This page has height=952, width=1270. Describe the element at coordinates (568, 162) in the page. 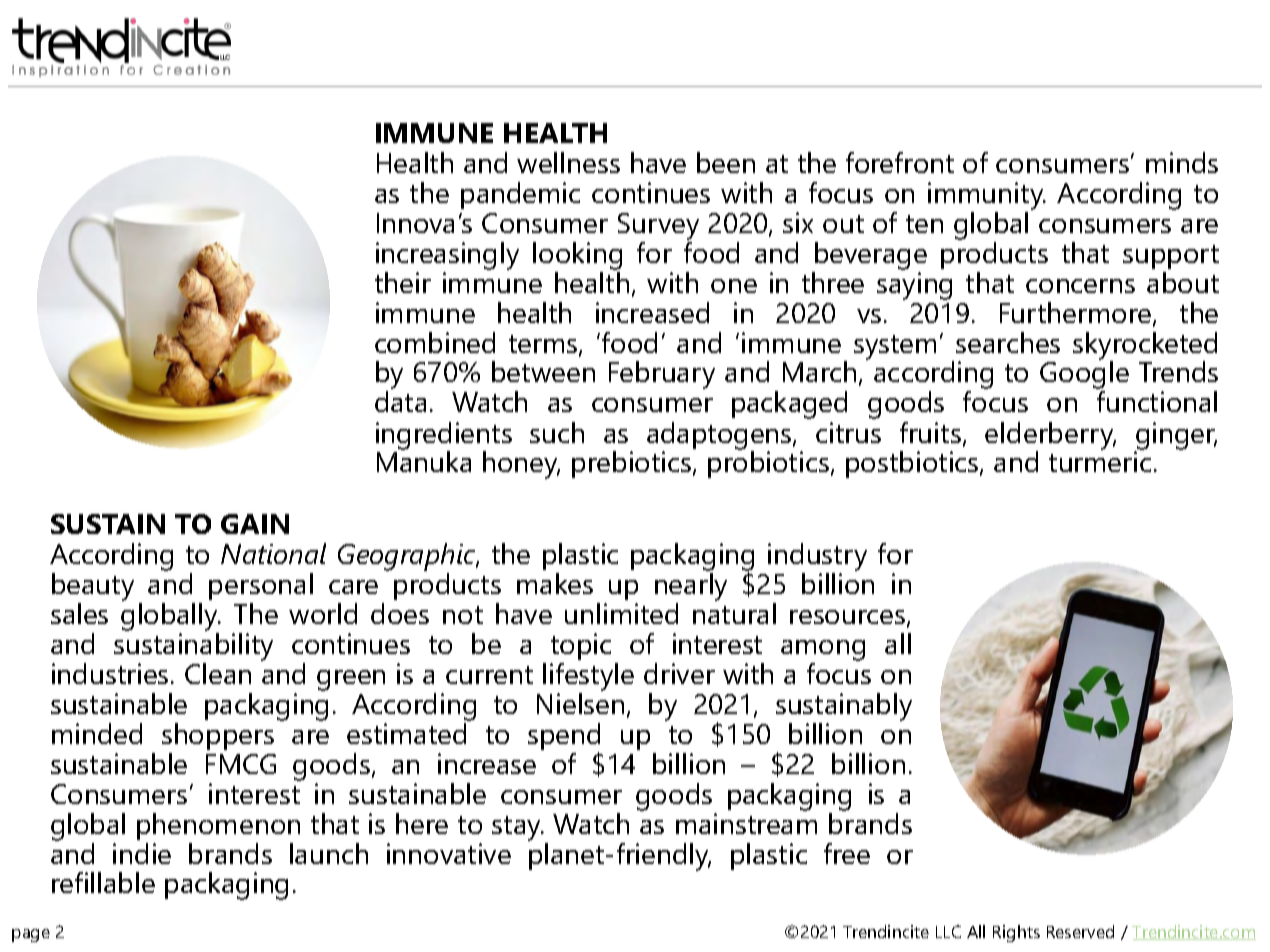

I see `wellness` at that location.
